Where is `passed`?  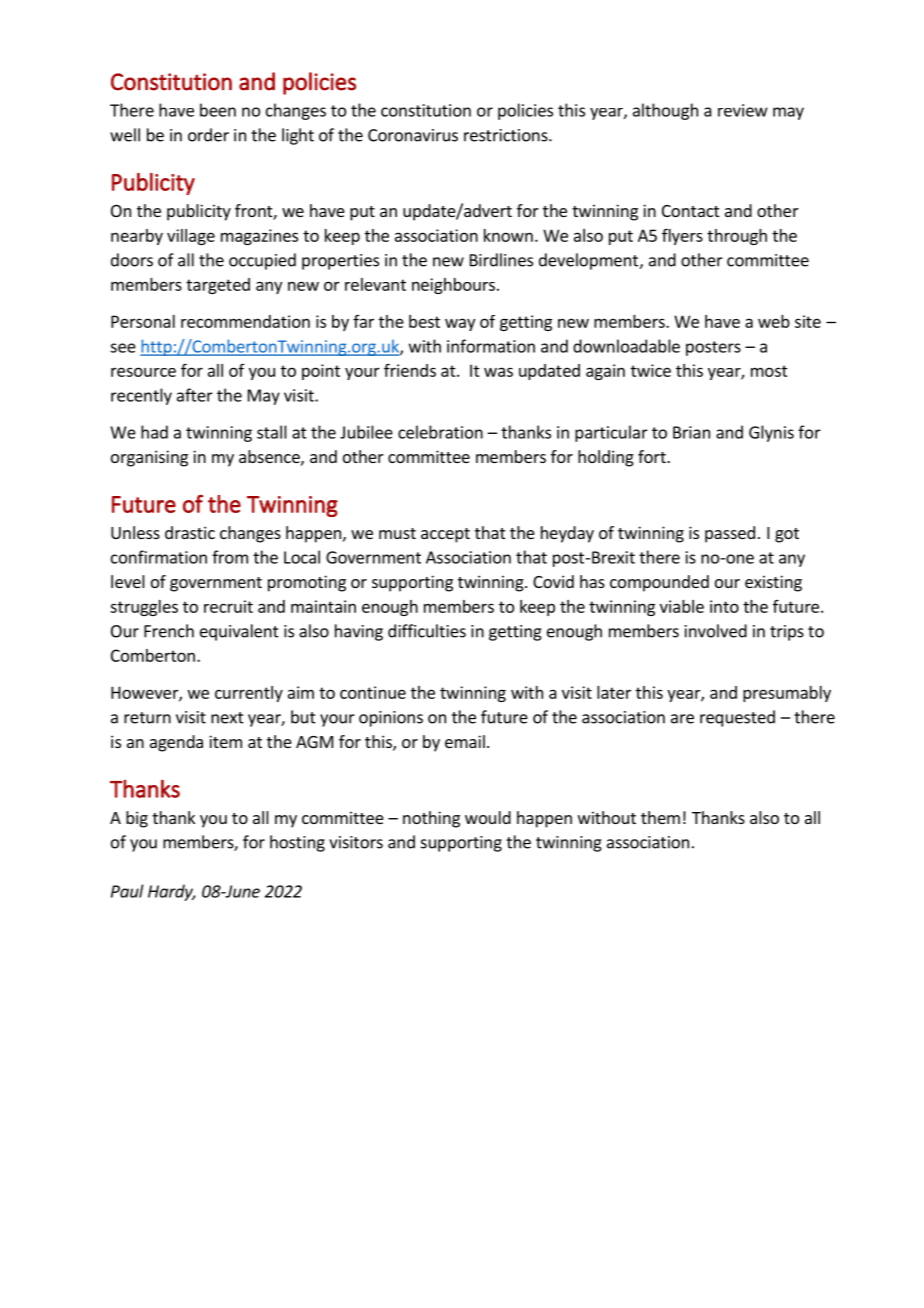 passed is located at coordinates (730, 534).
